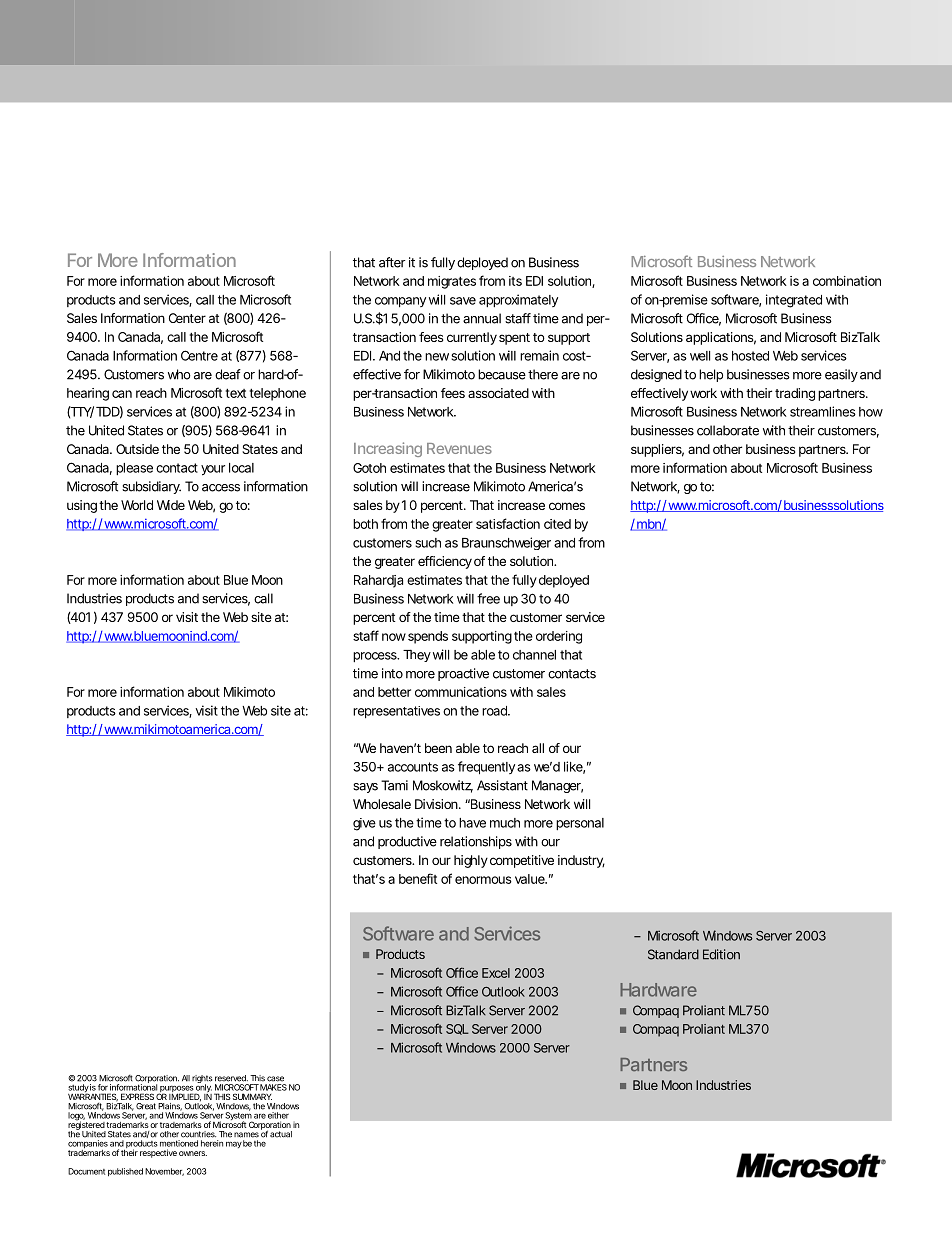 The height and width of the screenshot is (1233, 952). What do you see at coordinates (557, 786) in the screenshot?
I see `Manager` at bounding box center [557, 786].
